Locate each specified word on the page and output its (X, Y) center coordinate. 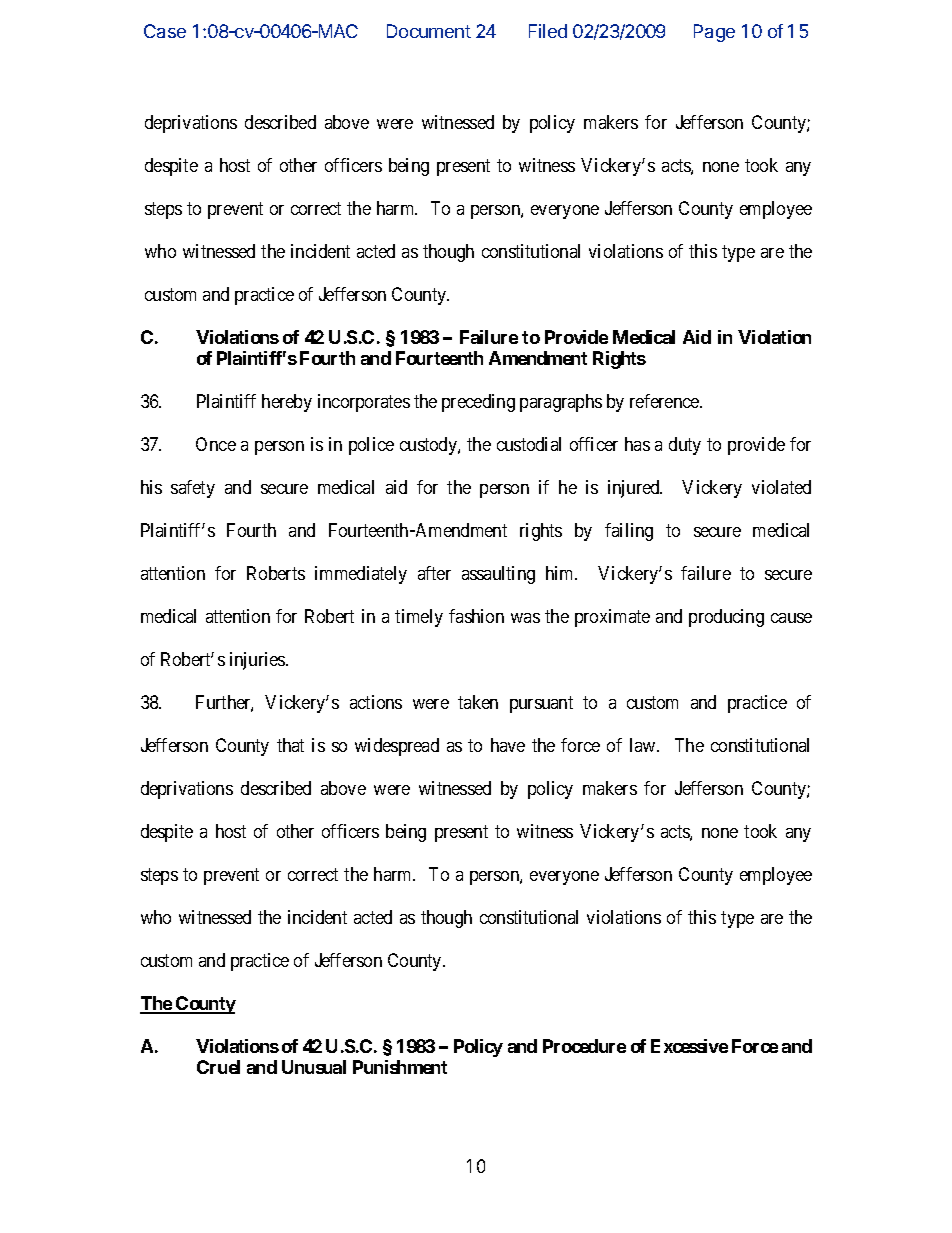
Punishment (400, 1067)
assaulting (498, 575)
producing (726, 618)
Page (714, 33)
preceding (478, 403)
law (644, 745)
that (290, 745)
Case (165, 31)
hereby (287, 403)
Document (429, 31)
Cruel (218, 1067)
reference (665, 401)
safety (193, 489)
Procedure (584, 1046)
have (508, 745)
